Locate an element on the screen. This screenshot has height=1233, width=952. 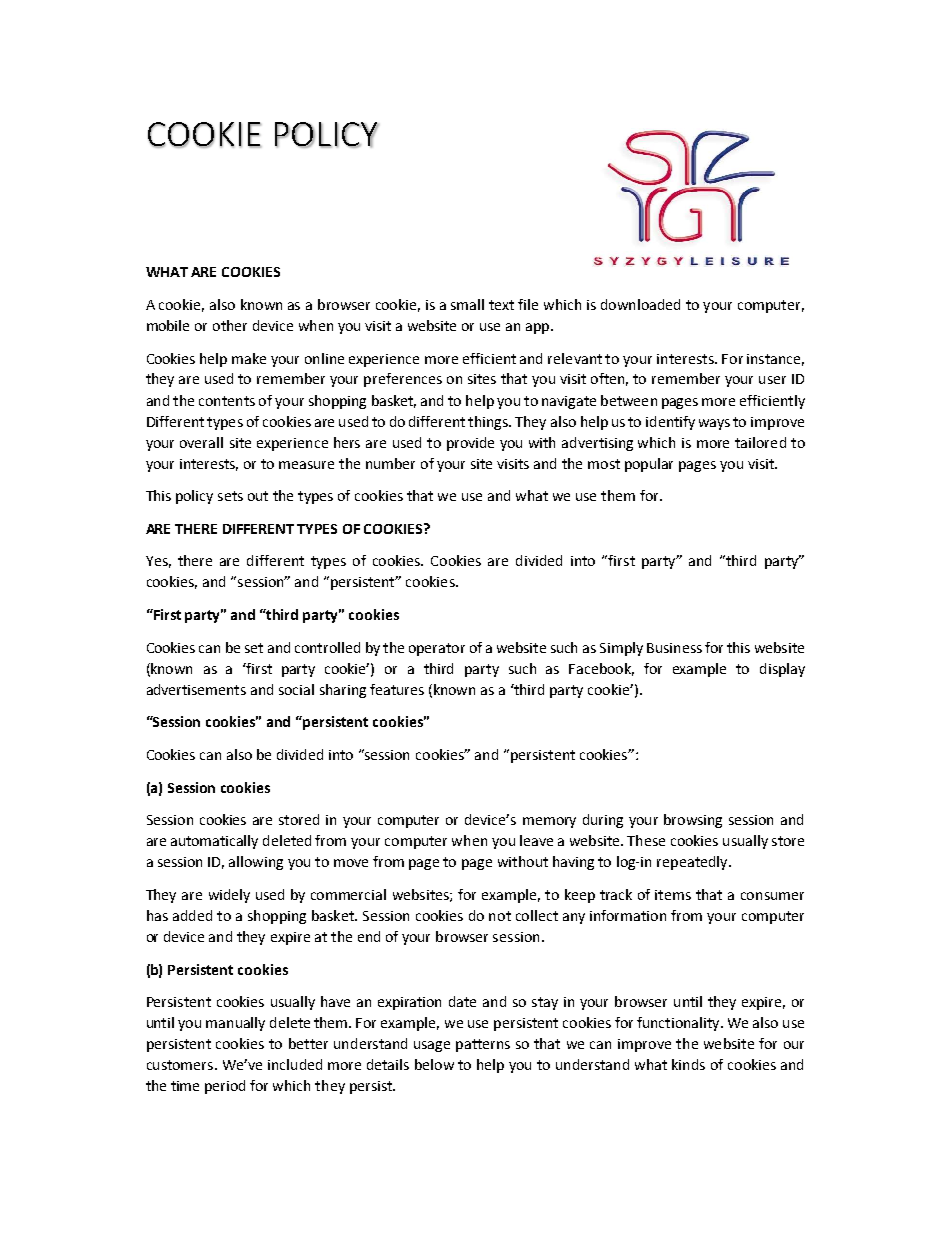
other is located at coordinates (230, 325).
